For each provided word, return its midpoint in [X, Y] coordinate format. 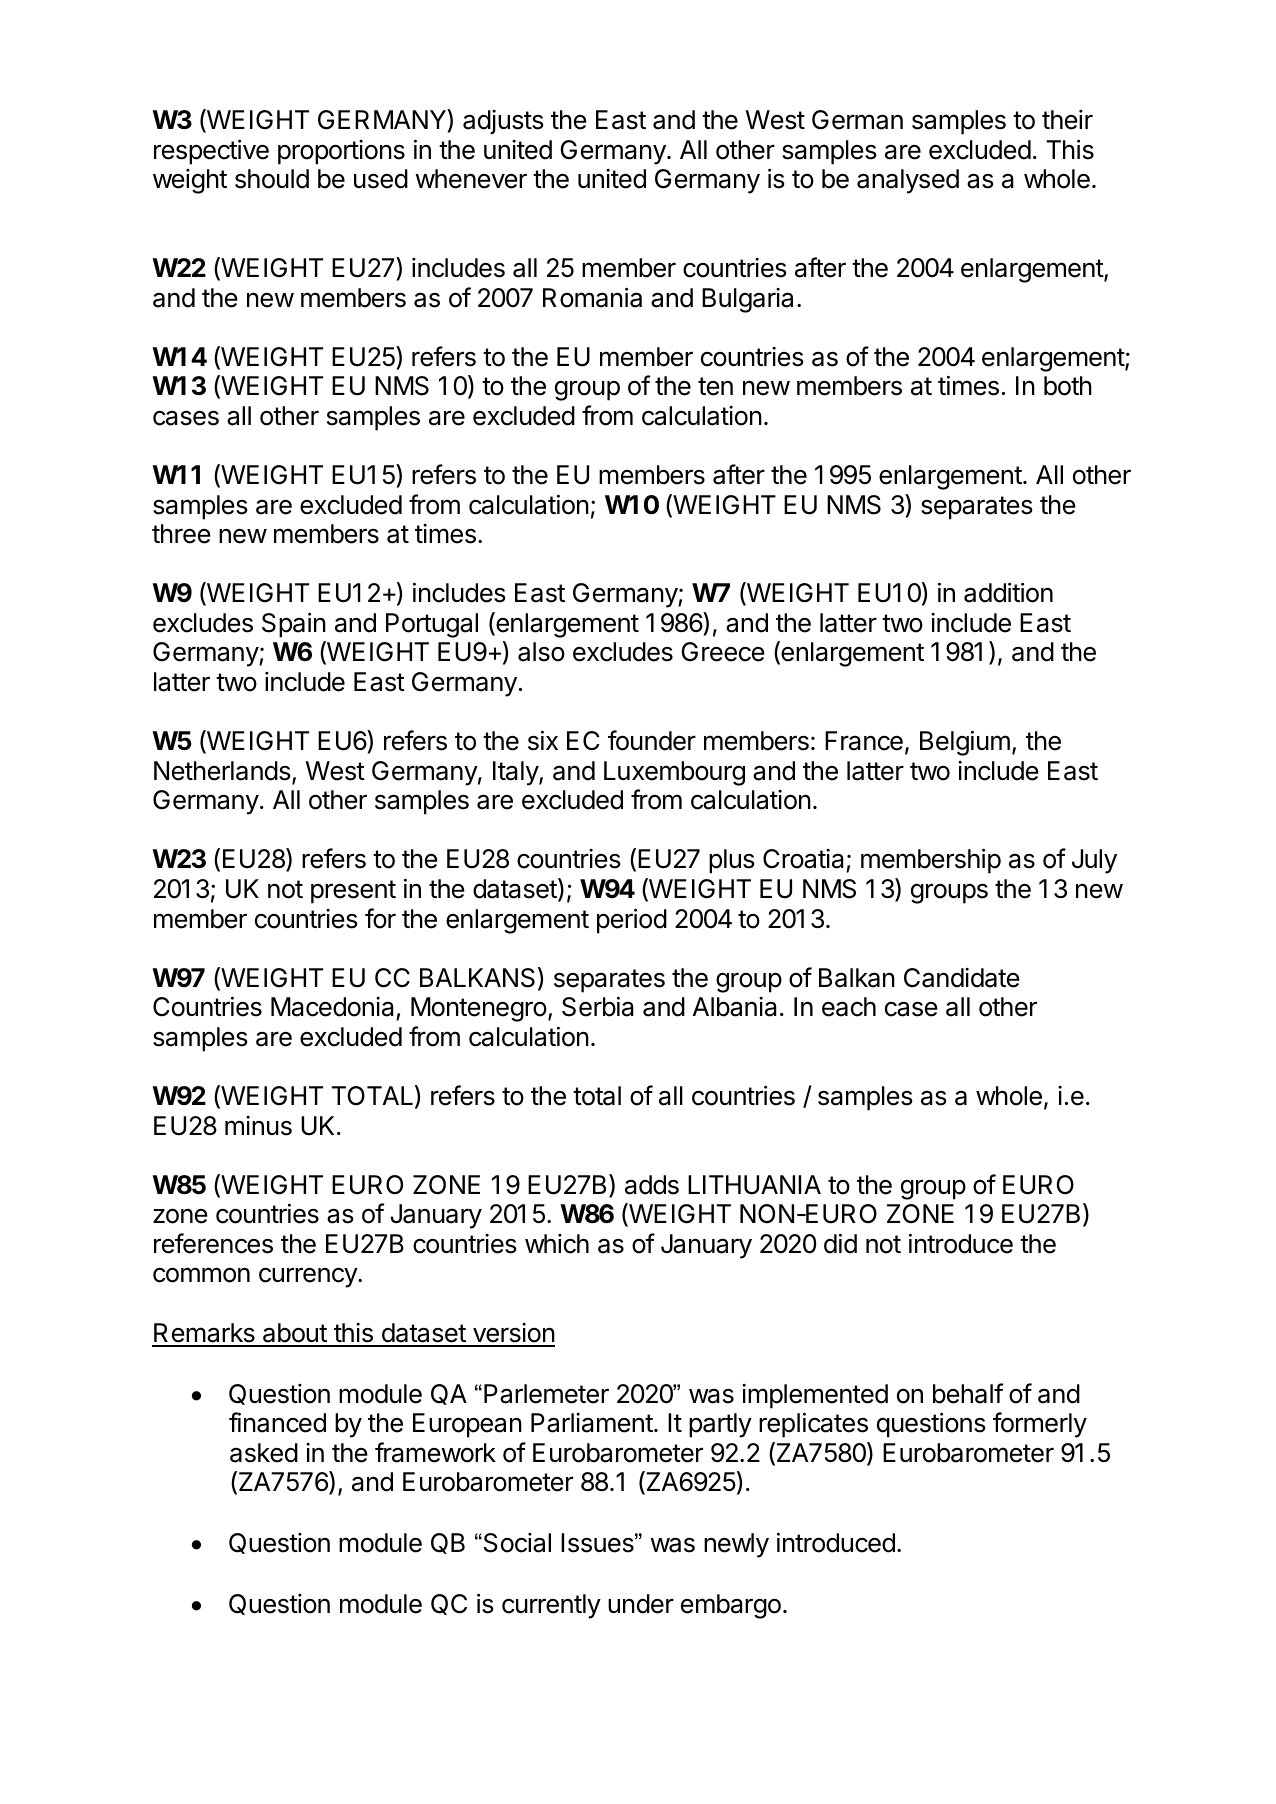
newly [736, 1545]
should [272, 179]
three [181, 534]
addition [1008, 592]
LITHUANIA [754, 1185]
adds [652, 1185]
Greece [723, 652]
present [353, 892]
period [632, 921]
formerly [1040, 1425]
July [1094, 861]
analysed [908, 181]
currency [309, 1277]
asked [264, 1453]
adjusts [503, 122]
